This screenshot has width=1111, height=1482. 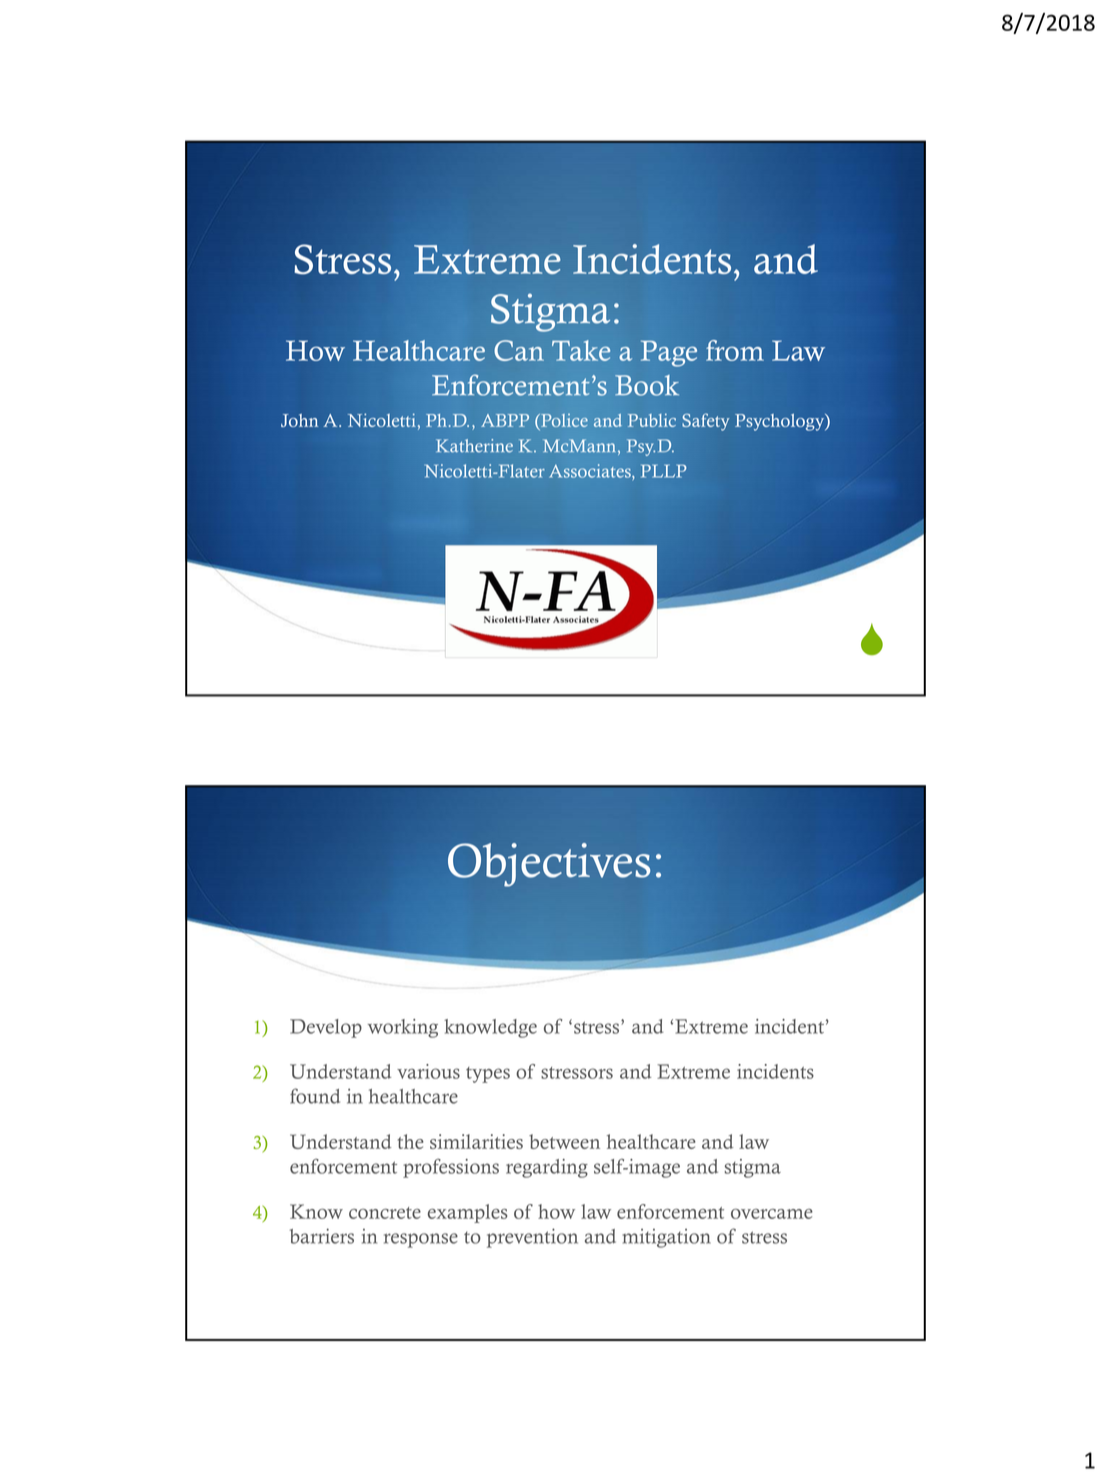 I want to click on John, so click(x=299, y=420).
